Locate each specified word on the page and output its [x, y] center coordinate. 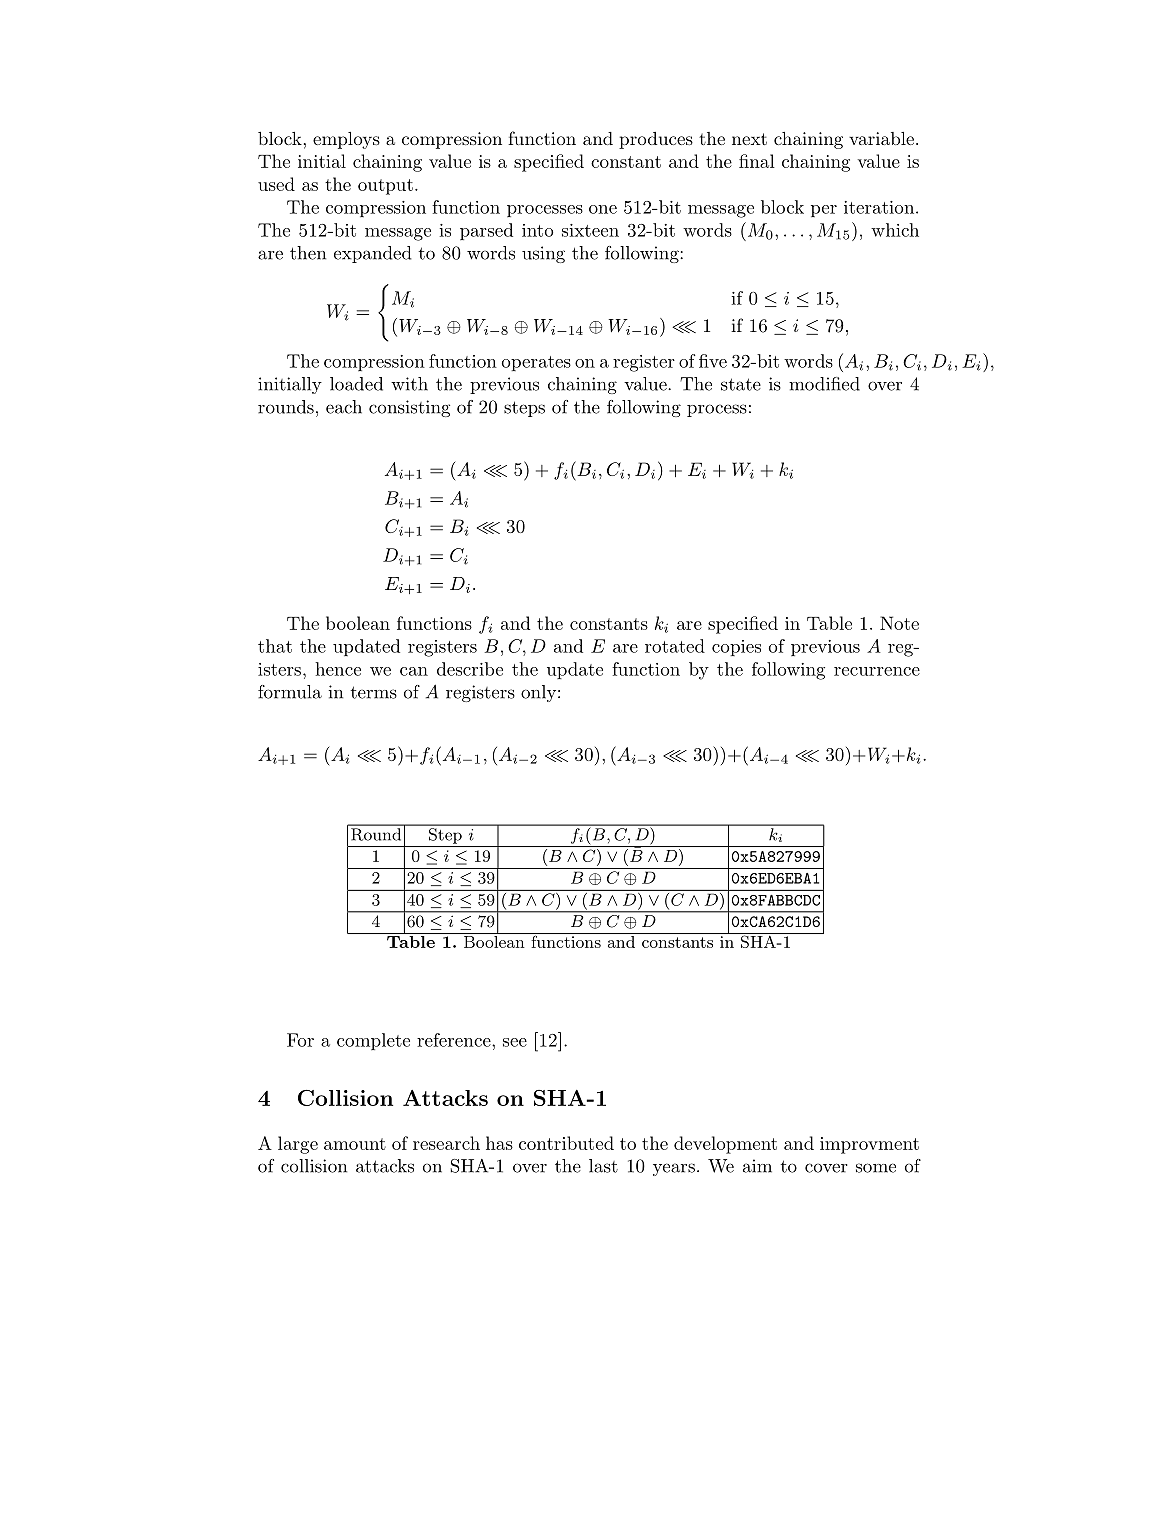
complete [373, 1041]
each [344, 407]
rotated [675, 646]
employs [346, 140]
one [603, 209]
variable [881, 138]
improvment [869, 1145]
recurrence [877, 671]
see [515, 1042]
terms [374, 692]
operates [536, 363]
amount [355, 1144]
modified [824, 384]
